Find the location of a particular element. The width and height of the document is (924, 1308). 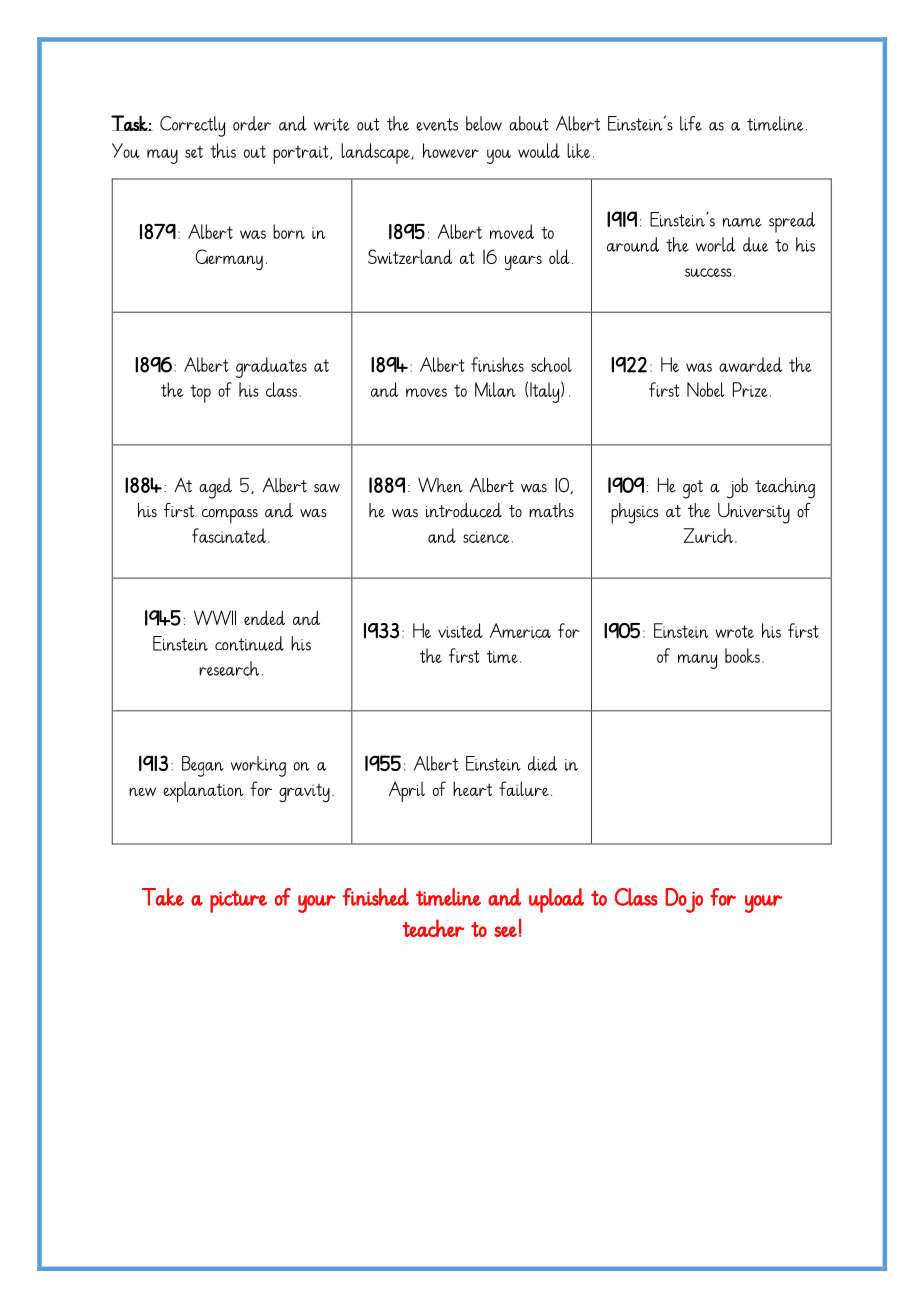

research is located at coordinates (230, 668).
